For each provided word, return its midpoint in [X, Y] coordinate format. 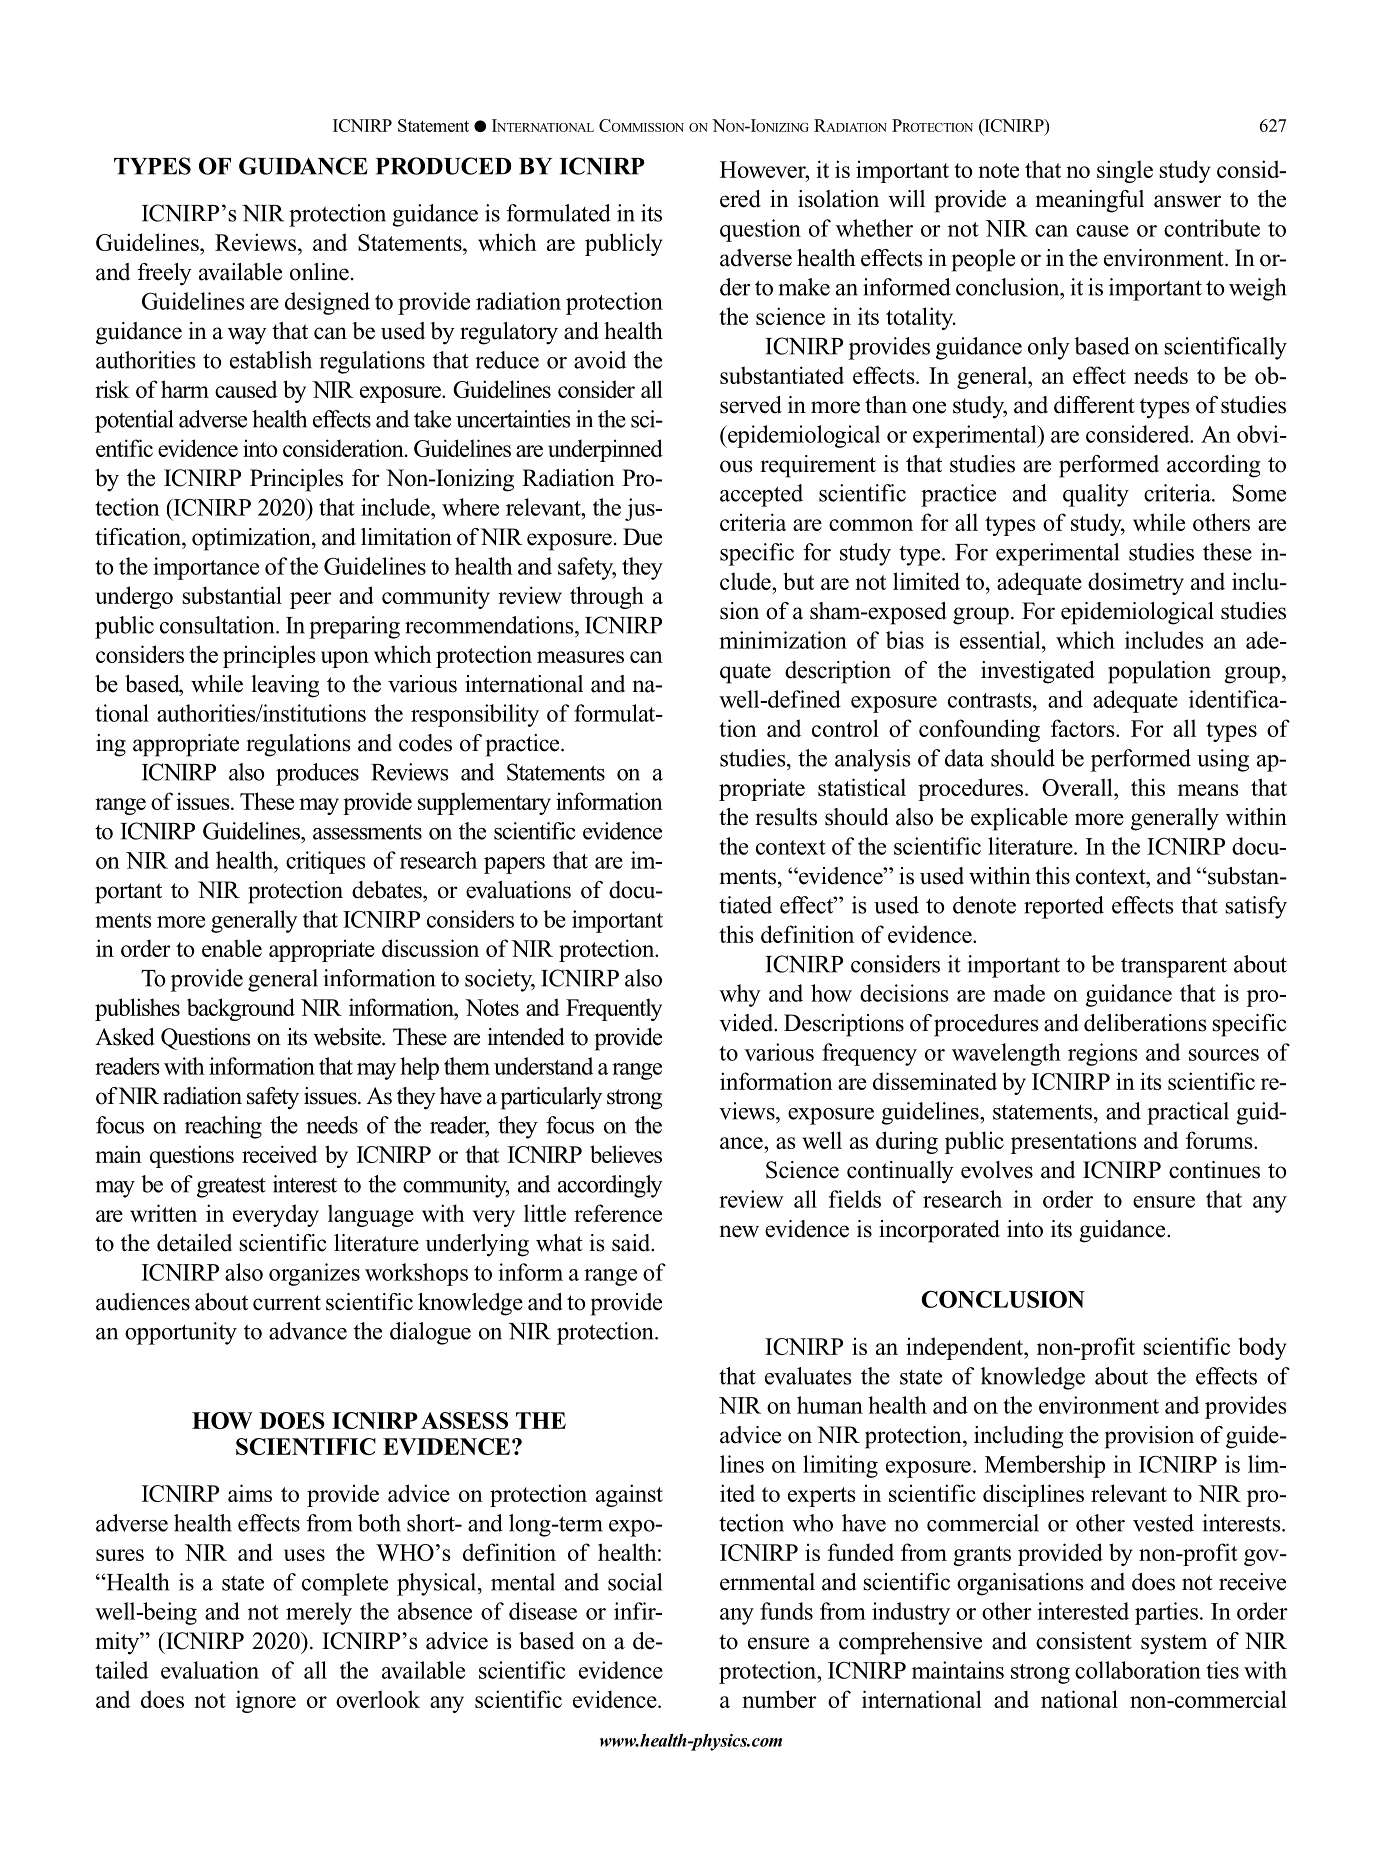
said [632, 1243]
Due [642, 537]
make [804, 287]
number [779, 1699]
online [319, 272]
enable [232, 948]
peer [311, 600]
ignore [266, 1701]
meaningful [1089, 201]
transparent [1174, 967]
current [287, 1303]
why [740, 995]
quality [1096, 495]
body [1262, 1348]
